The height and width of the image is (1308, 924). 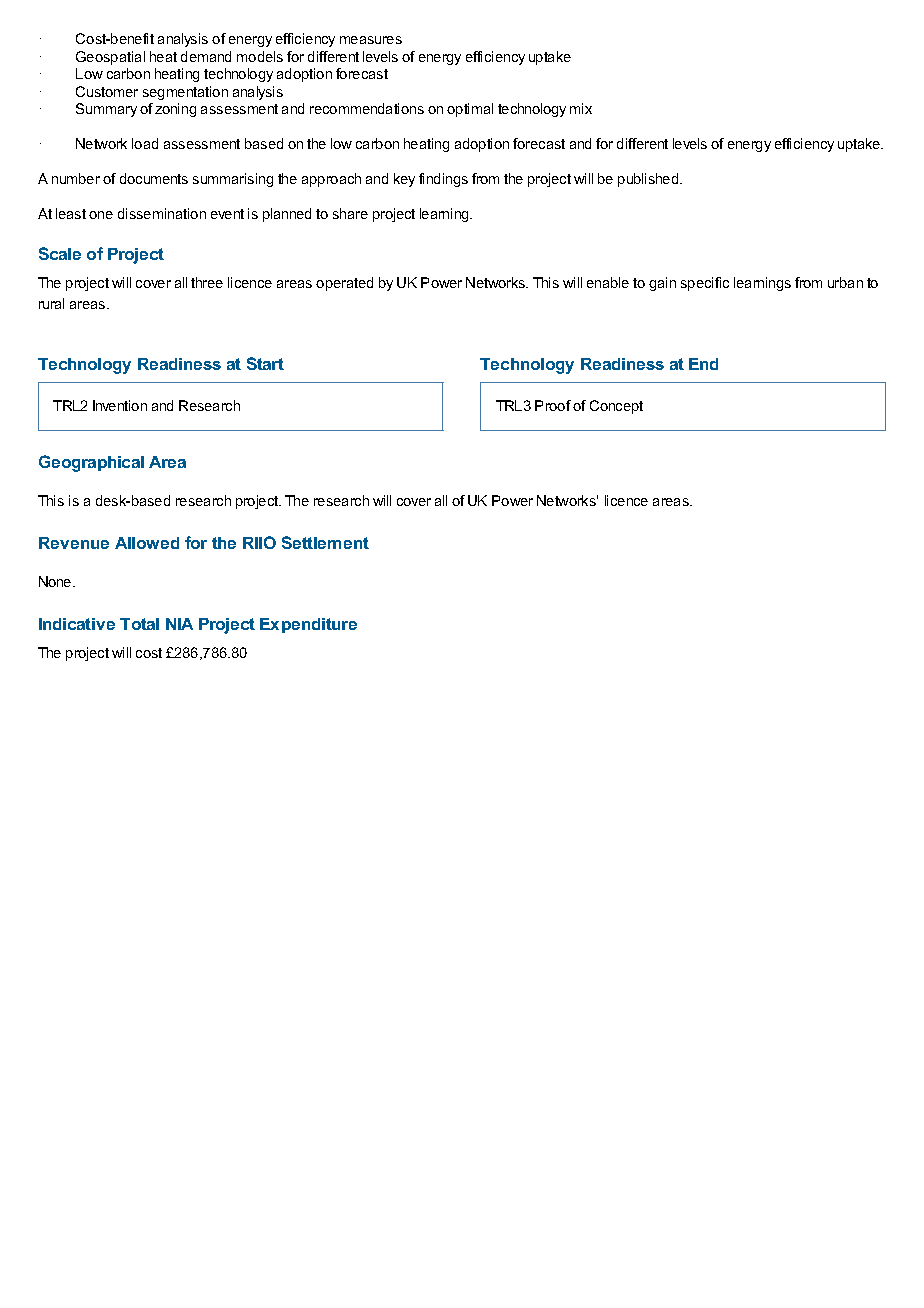 What do you see at coordinates (91, 463) in the image?
I see `Geographical` at bounding box center [91, 463].
